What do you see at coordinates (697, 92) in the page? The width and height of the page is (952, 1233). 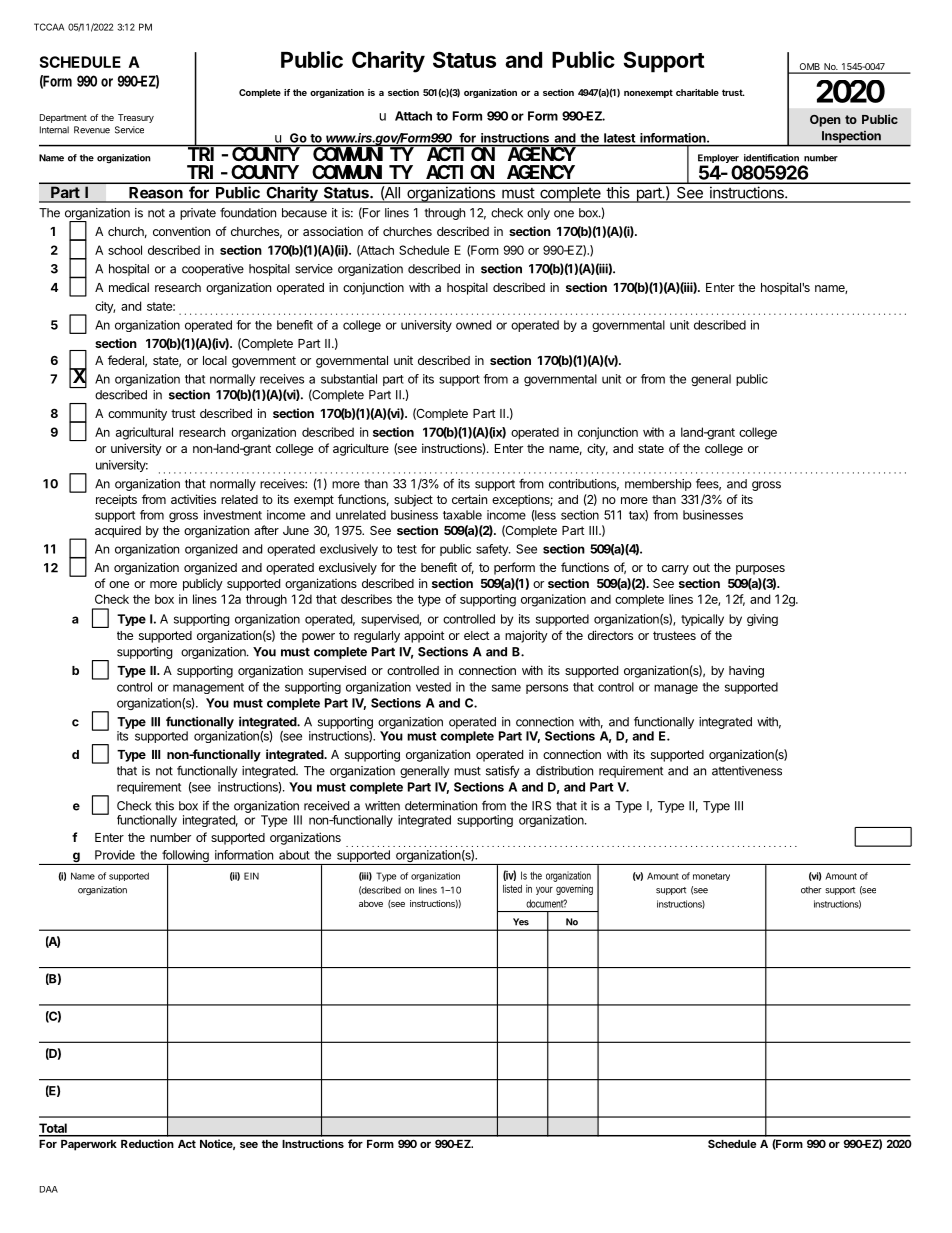 I see `charitable` at bounding box center [697, 92].
